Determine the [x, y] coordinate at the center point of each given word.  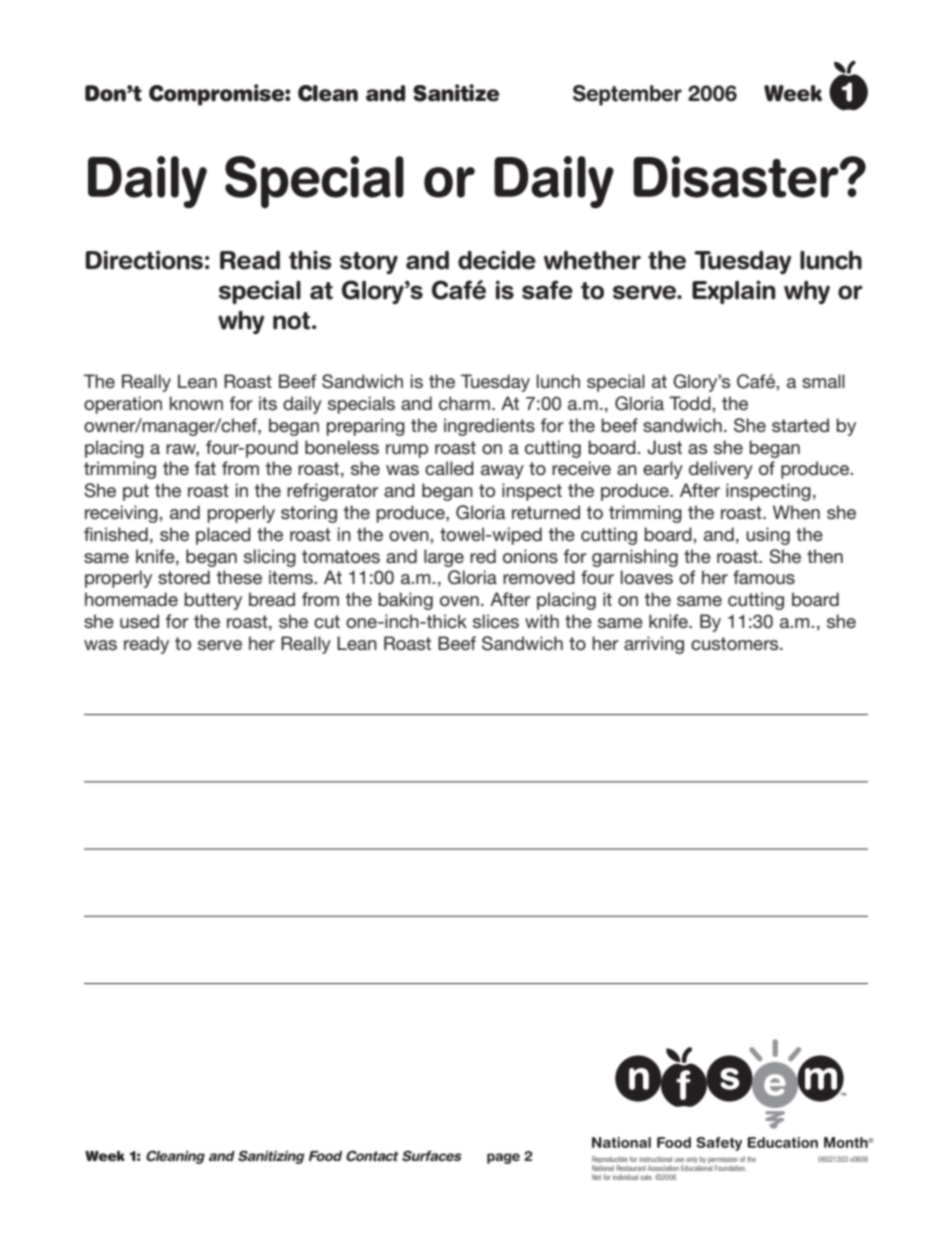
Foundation [731, 1168]
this [310, 260]
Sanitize [456, 93]
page [503, 1158]
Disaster [737, 177]
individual [625, 1177]
